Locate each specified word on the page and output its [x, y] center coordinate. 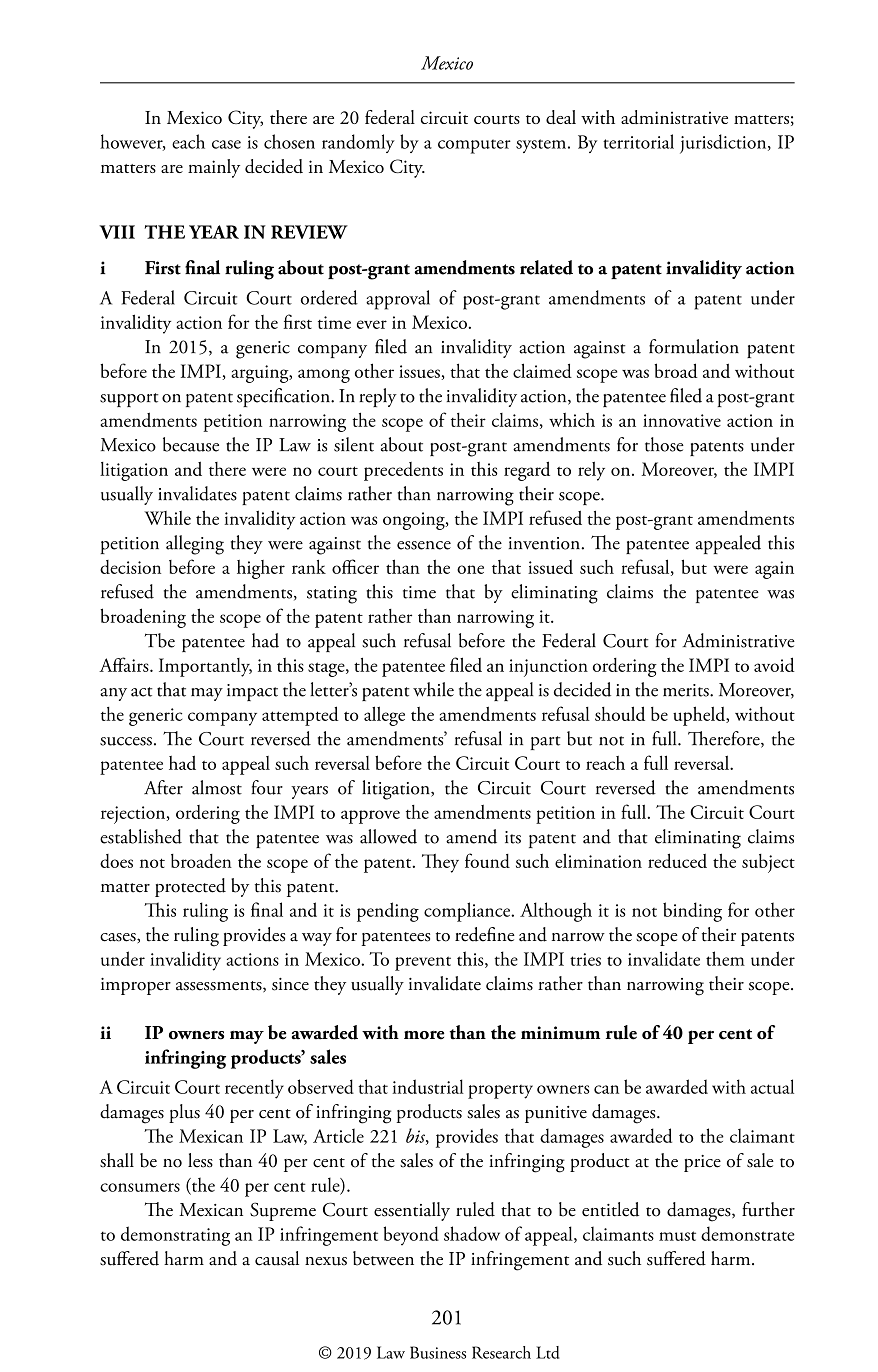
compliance [468, 912]
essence [424, 545]
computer [474, 146]
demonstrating [175, 1236]
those [664, 444]
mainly [214, 168]
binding [692, 912]
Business [438, 1352]
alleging [195, 545]
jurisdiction [724, 144]
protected [190, 887]
